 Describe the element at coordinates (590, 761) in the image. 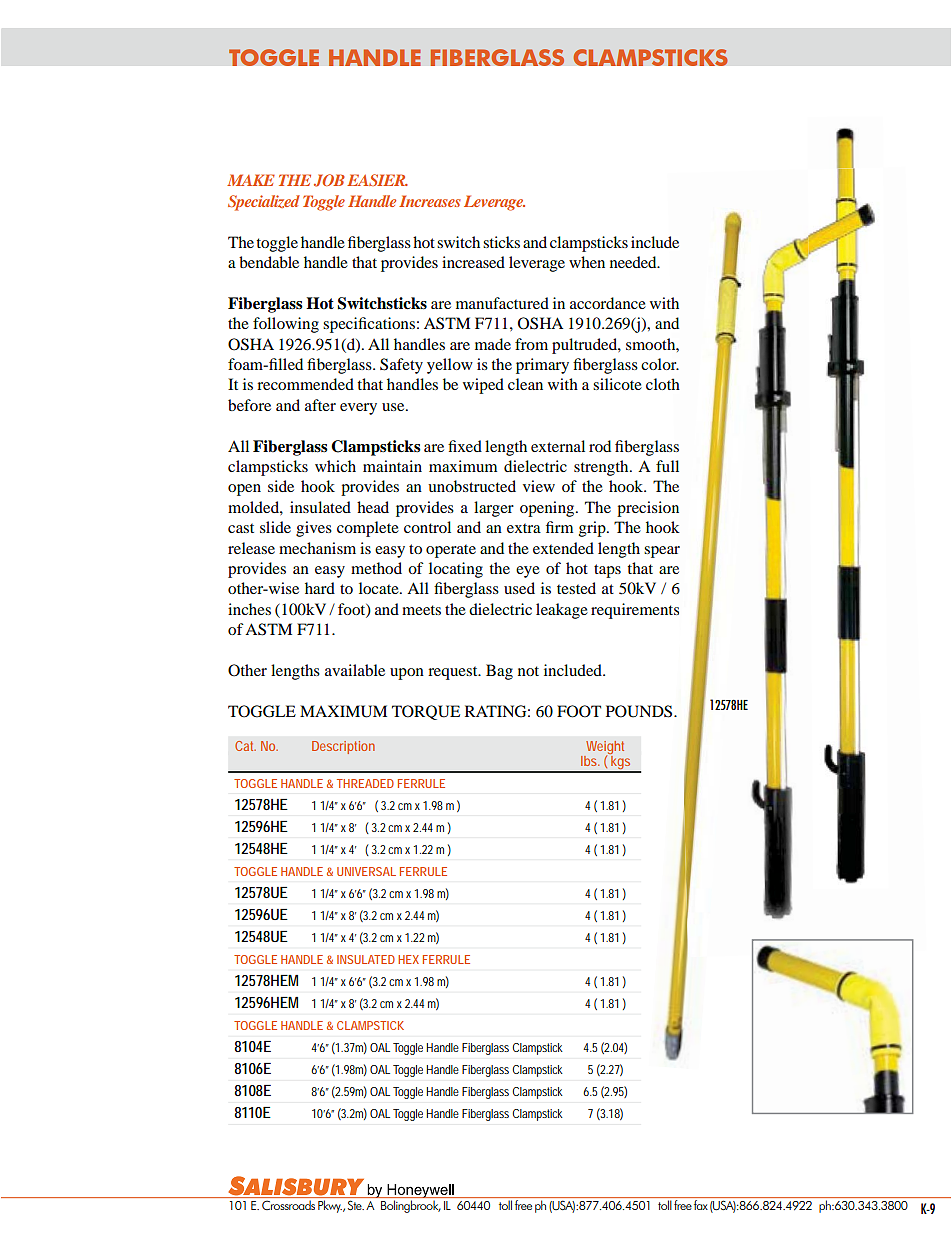

I see `lbs` at that location.
